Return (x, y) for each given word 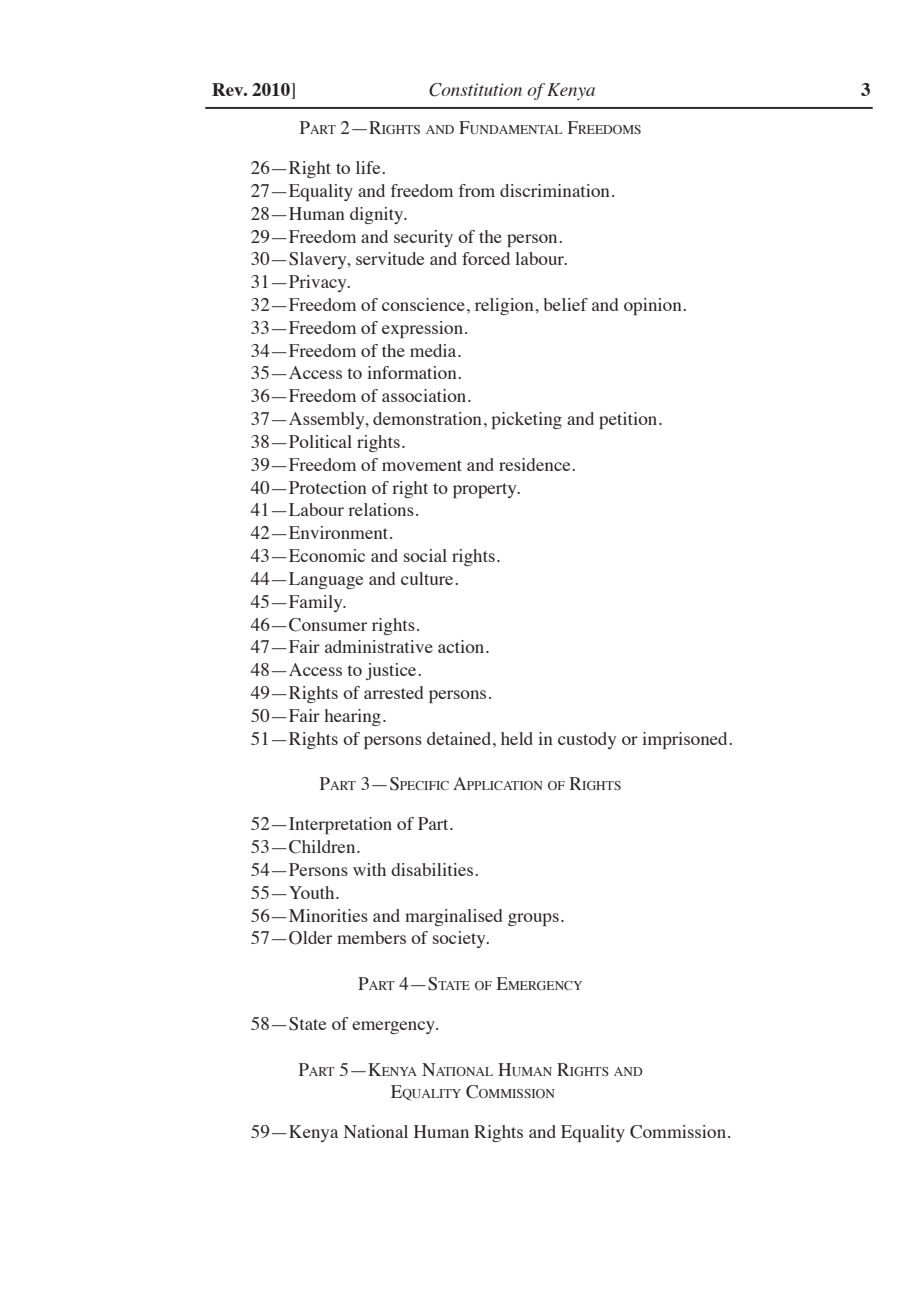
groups (533, 919)
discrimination (555, 190)
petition (629, 420)
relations (381, 509)
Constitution (475, 90)
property (486, 490)
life (369, 167)
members (371, 937)
